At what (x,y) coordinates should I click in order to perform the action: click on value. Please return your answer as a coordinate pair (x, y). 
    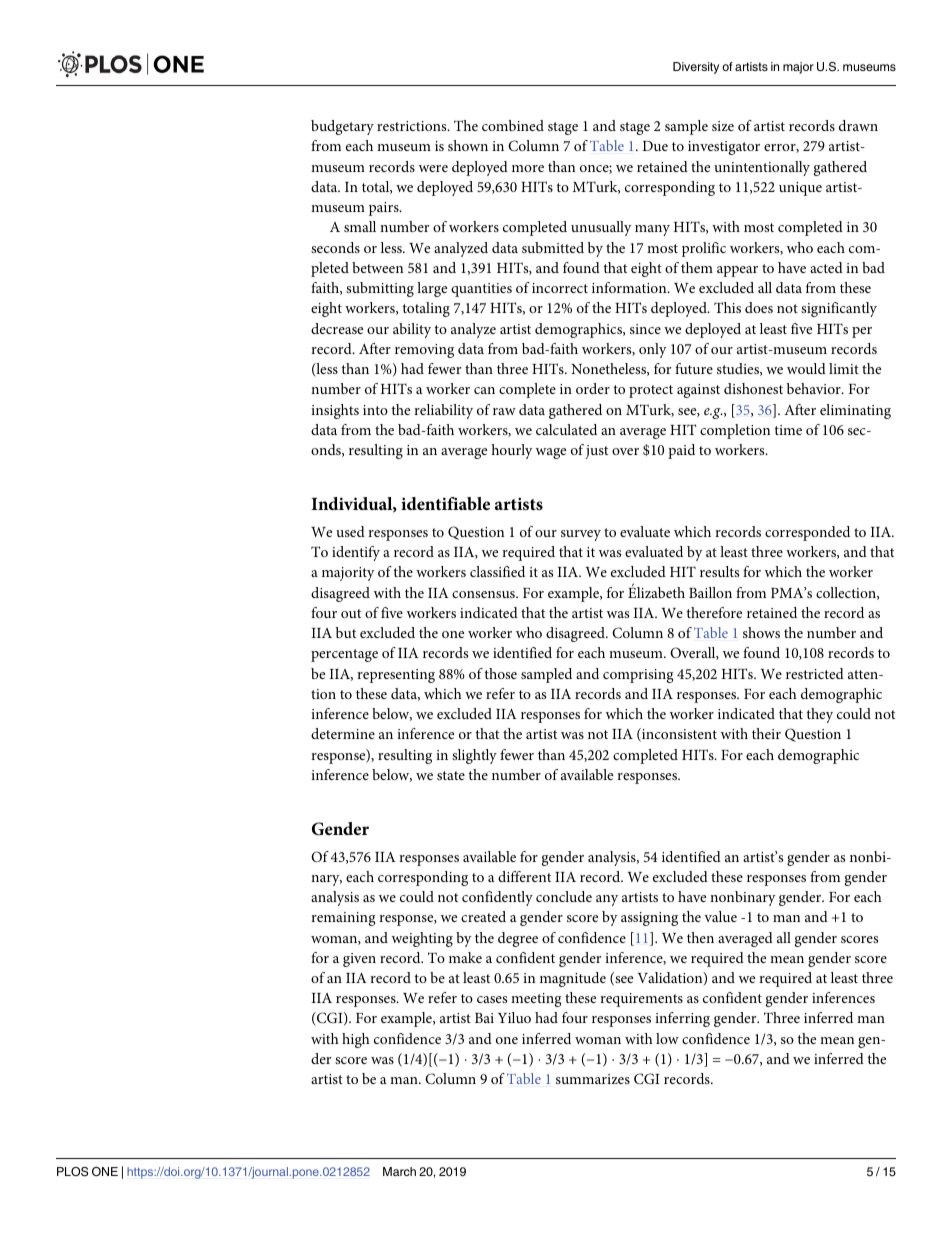
    Looking at the image, I should click on (720, 916).
